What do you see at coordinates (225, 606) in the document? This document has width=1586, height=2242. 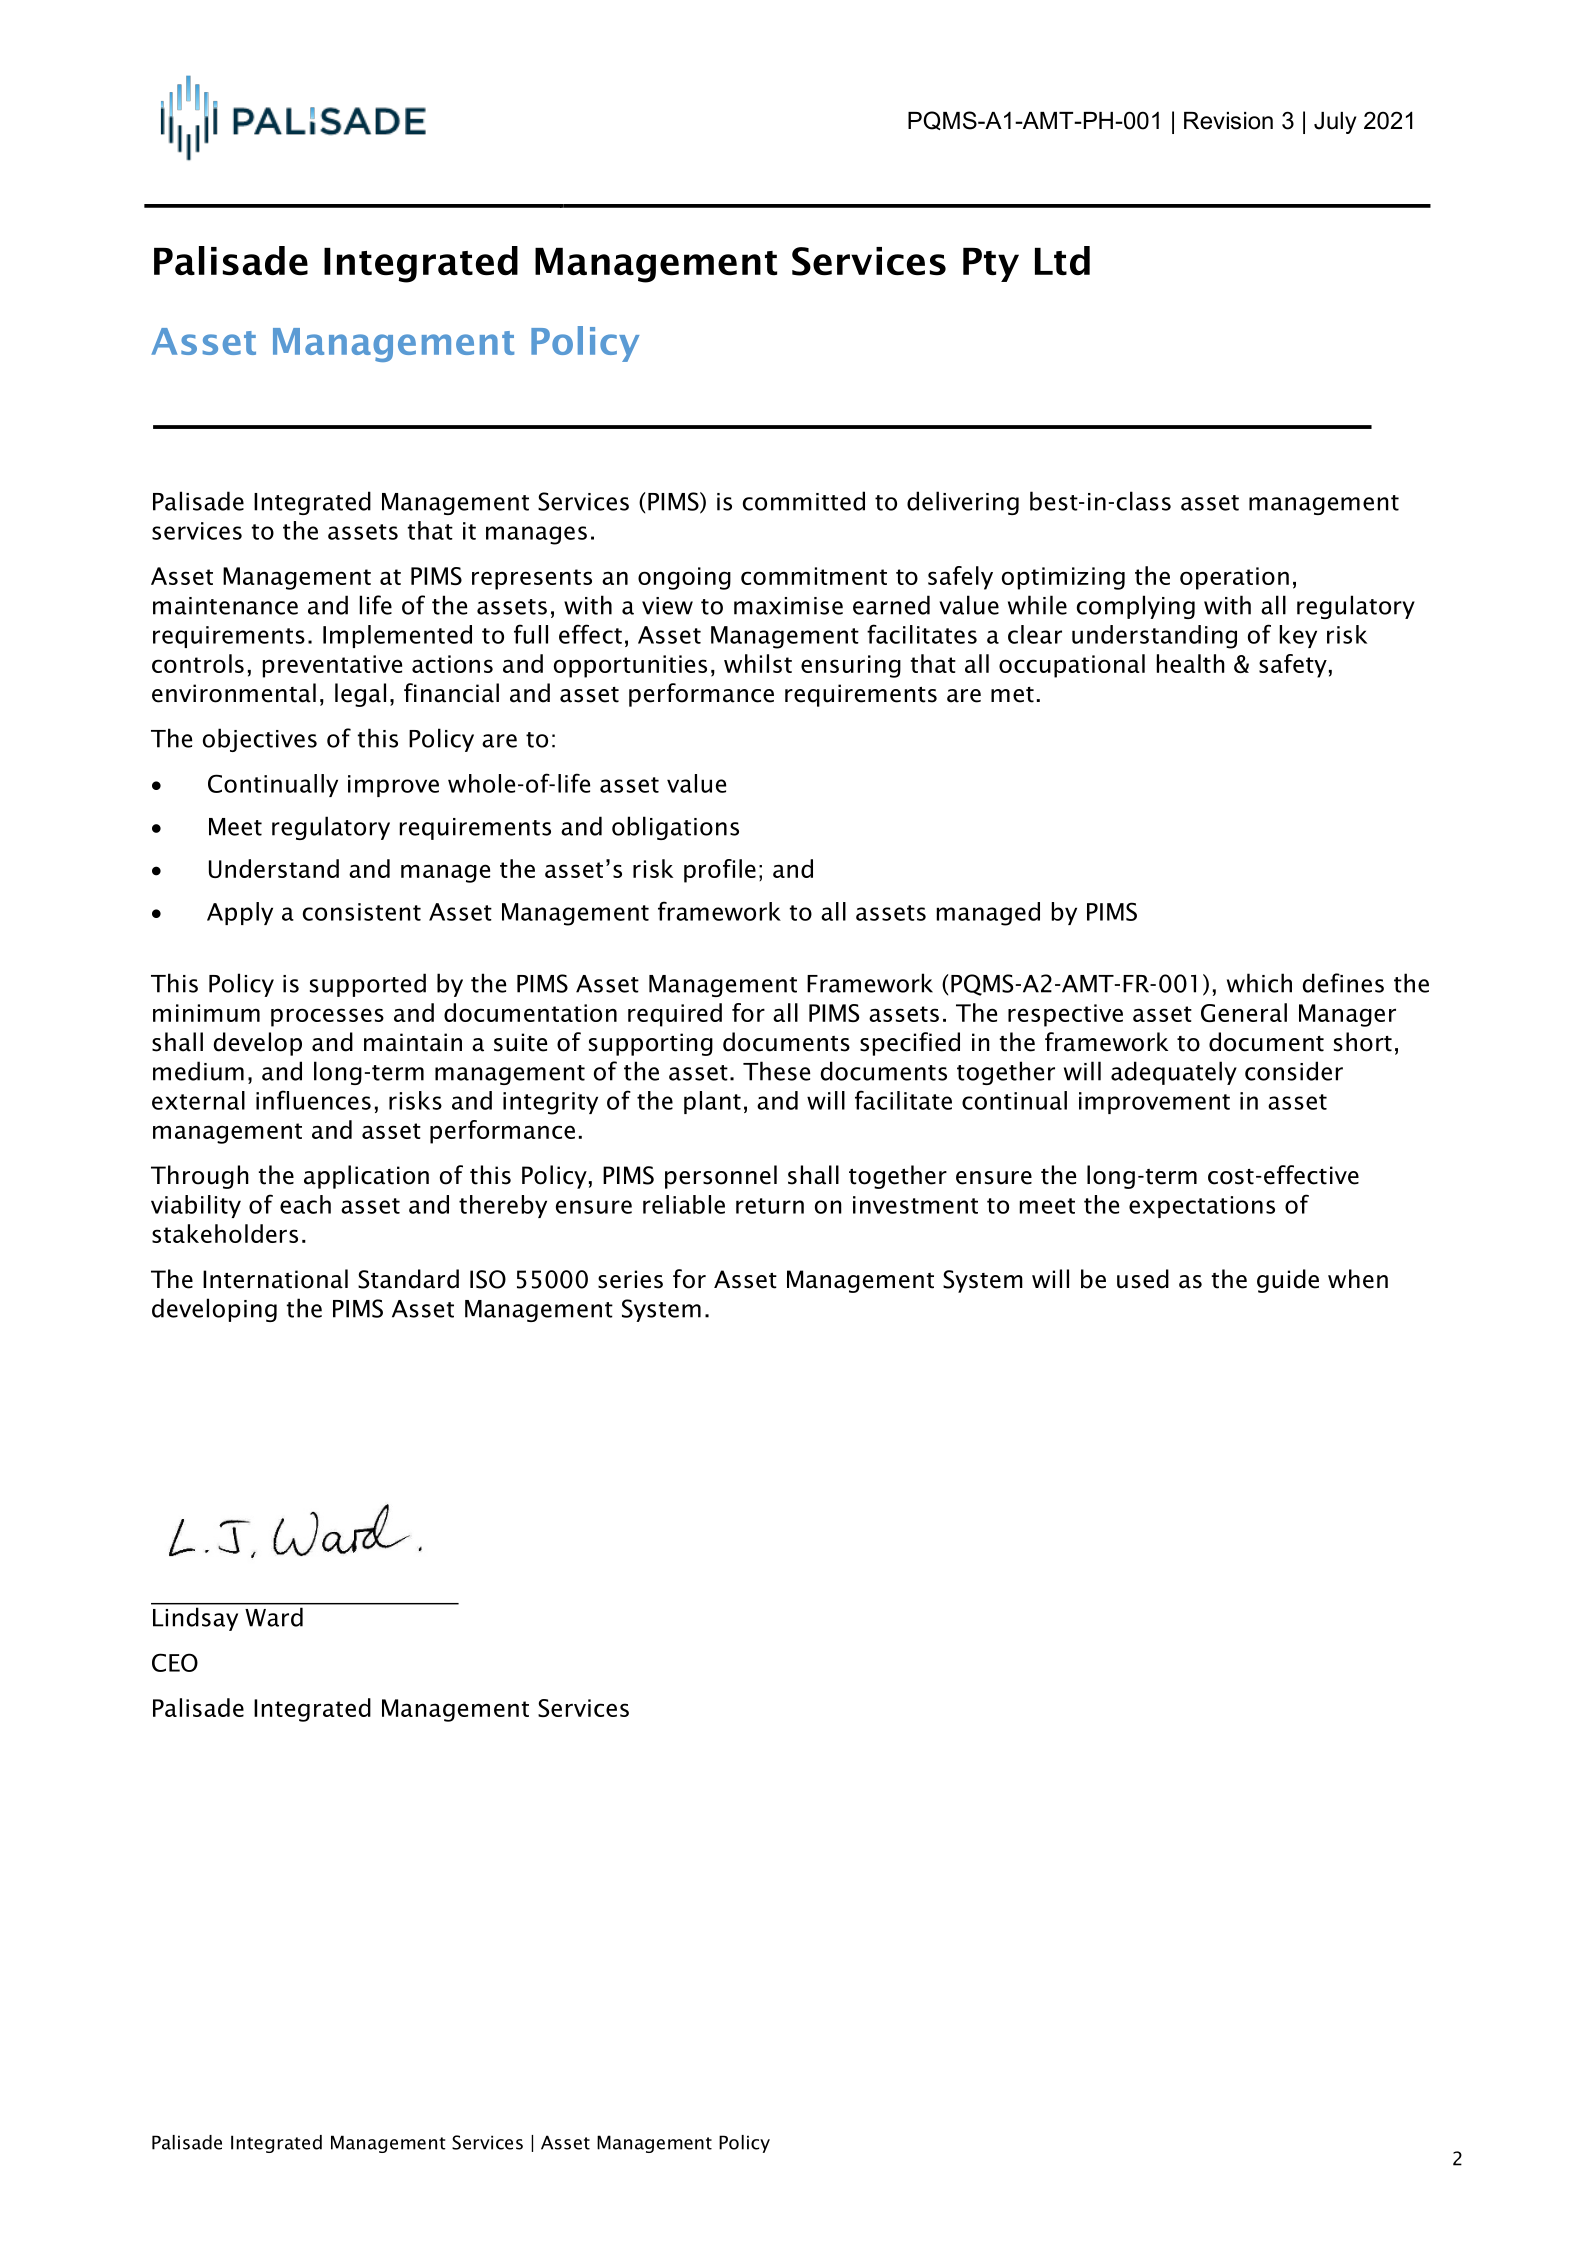 I see `maintenance` at bounding box center [225, 606].
